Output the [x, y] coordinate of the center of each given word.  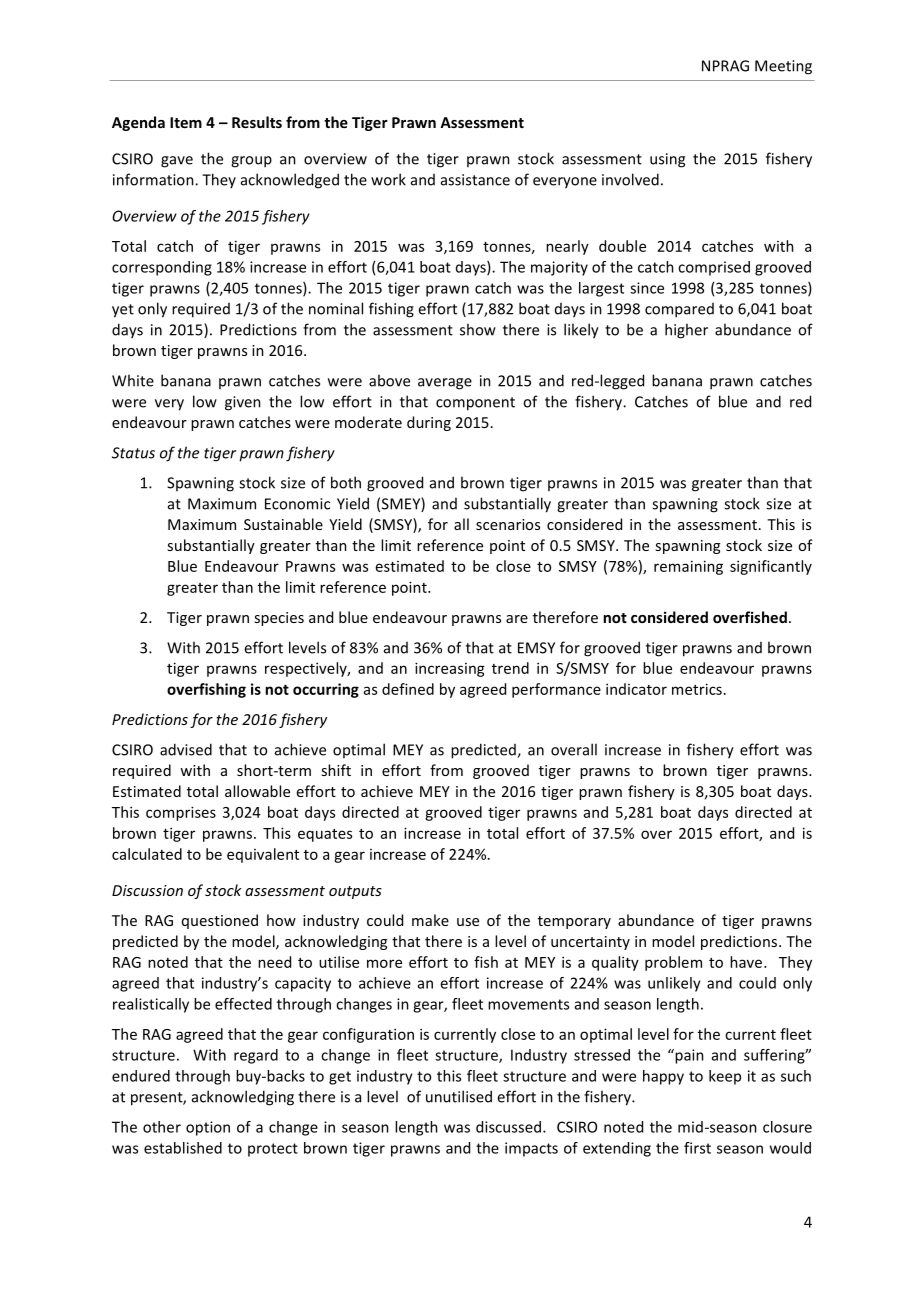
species [279, 619]
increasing [450, 669]
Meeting [783, 67]
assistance [475, 180]
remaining [688, 567]
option [208, 1128]
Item [186, 122]
